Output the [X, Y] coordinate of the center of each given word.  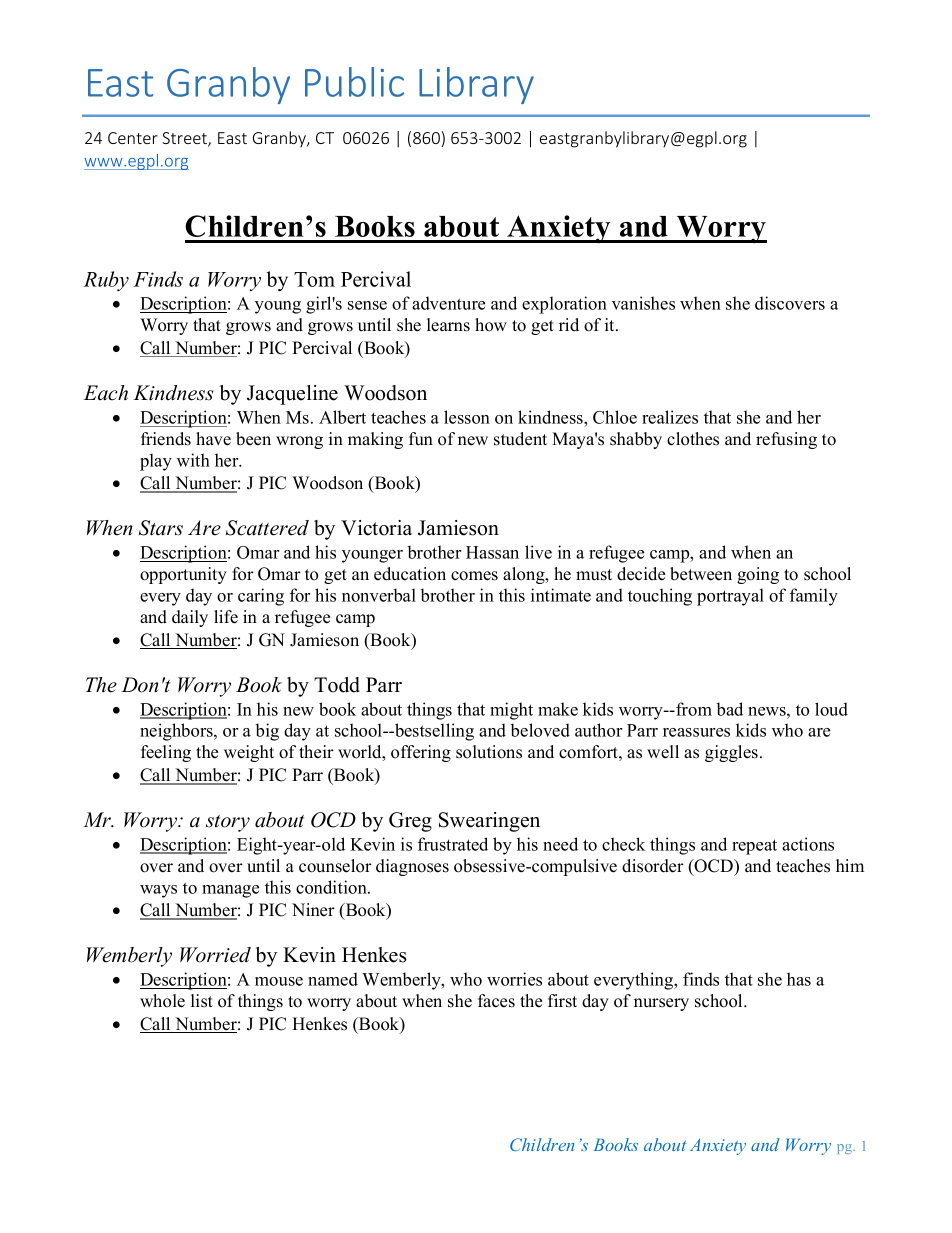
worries [514, 979]
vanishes [643, 303]
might [511, 711]
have [213, 439]
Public [354, 82]
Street [185, 139]
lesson [467, 417]
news [768, 711]
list [202, 1001]
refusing [786, 440]
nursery [661, 1004]
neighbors [177, 732]
